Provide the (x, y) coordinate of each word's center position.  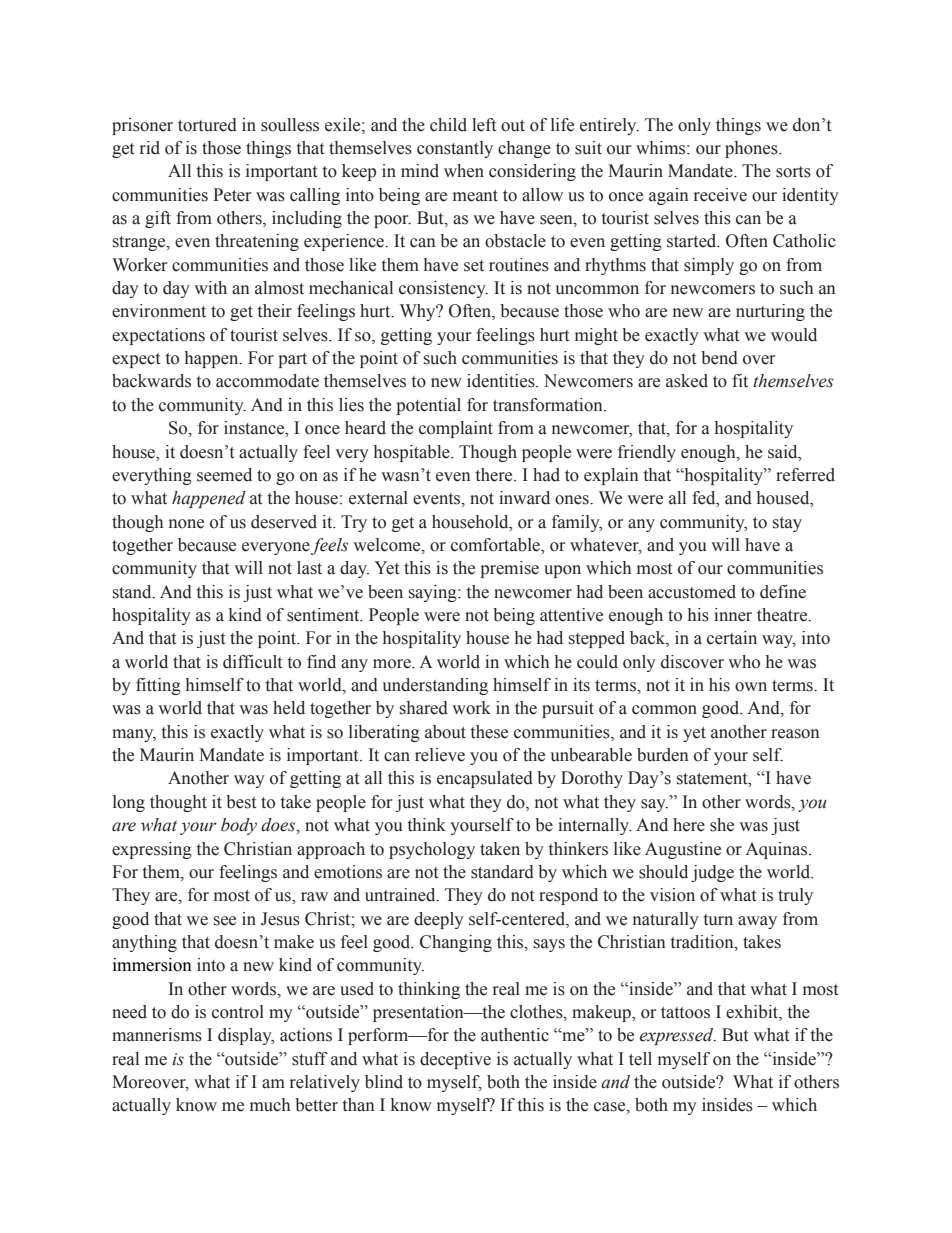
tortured (207, 125)
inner (733, 615)
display (246, 1036)
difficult (252, 662)
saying (434, 593)
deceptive (455, 1060)
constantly (455, 149)
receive (720, 195)
